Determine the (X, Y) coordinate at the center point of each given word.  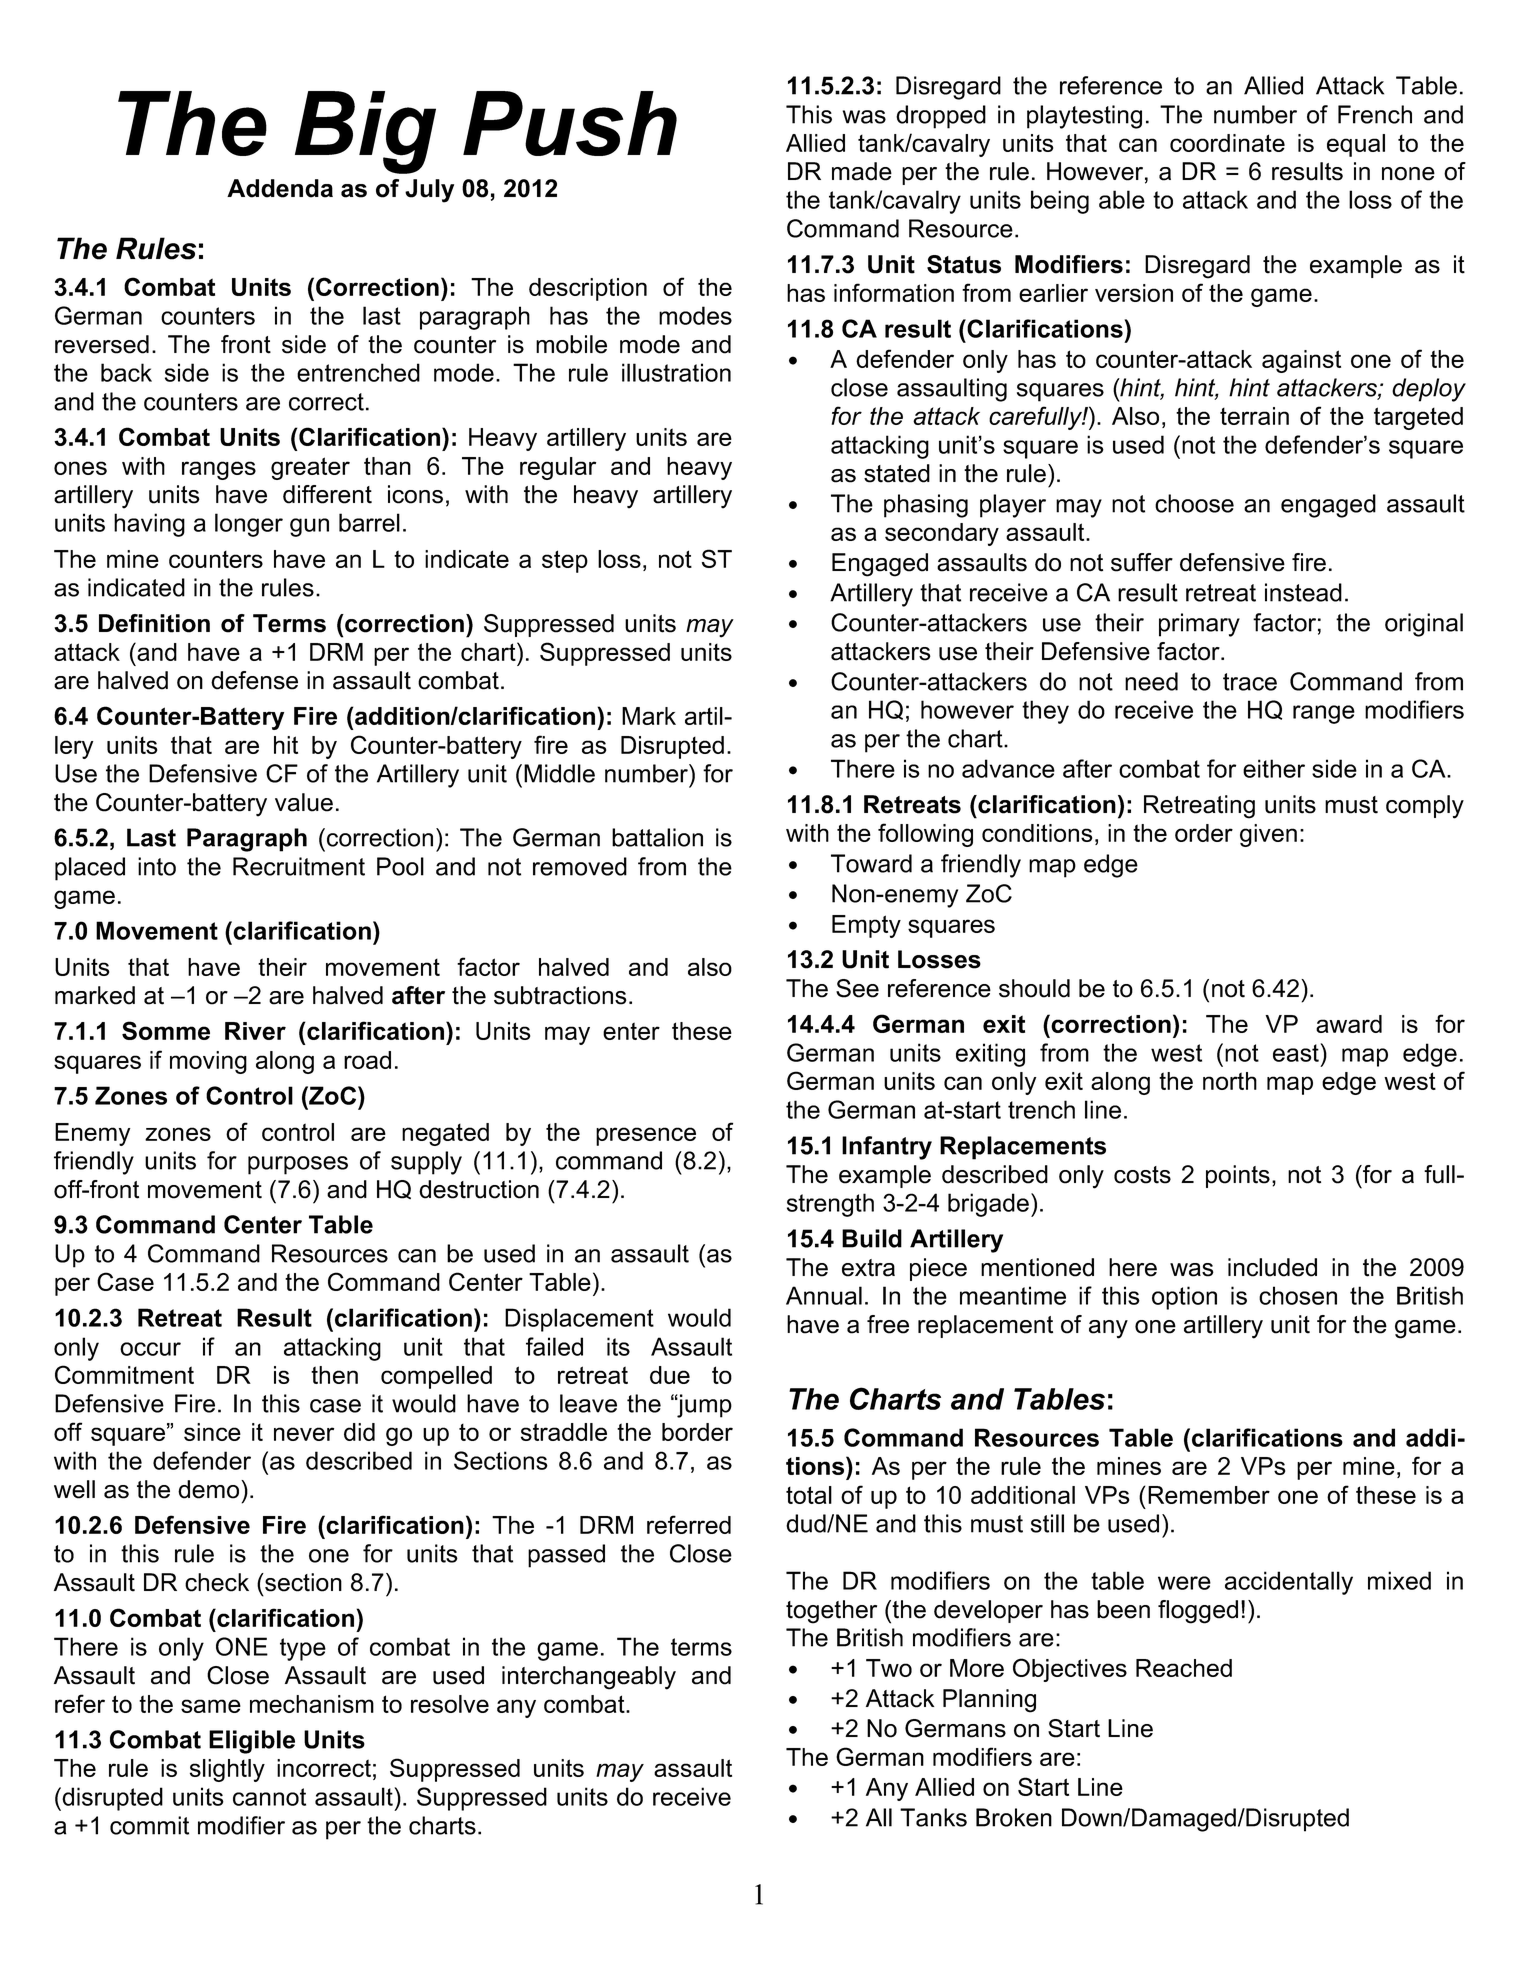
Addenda (280, 188)
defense (254, 680)
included (1272, 1267)
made (862, 171)
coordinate (1227, 143)
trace (1250, 682)
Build (872, 1238)
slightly (227, 1770)
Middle (559, 773)
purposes (298, 1165)
